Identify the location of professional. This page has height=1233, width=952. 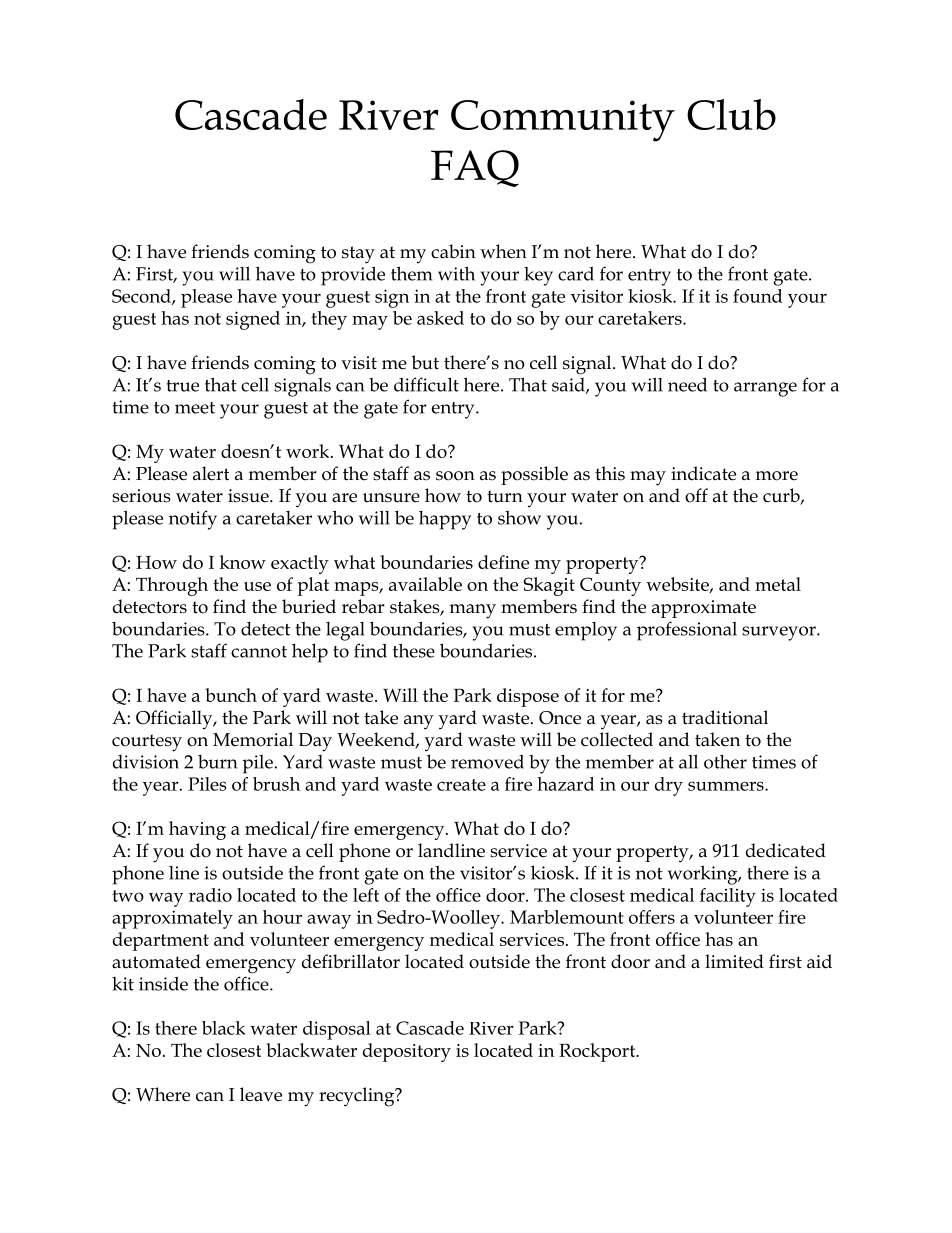
(687, 631).
